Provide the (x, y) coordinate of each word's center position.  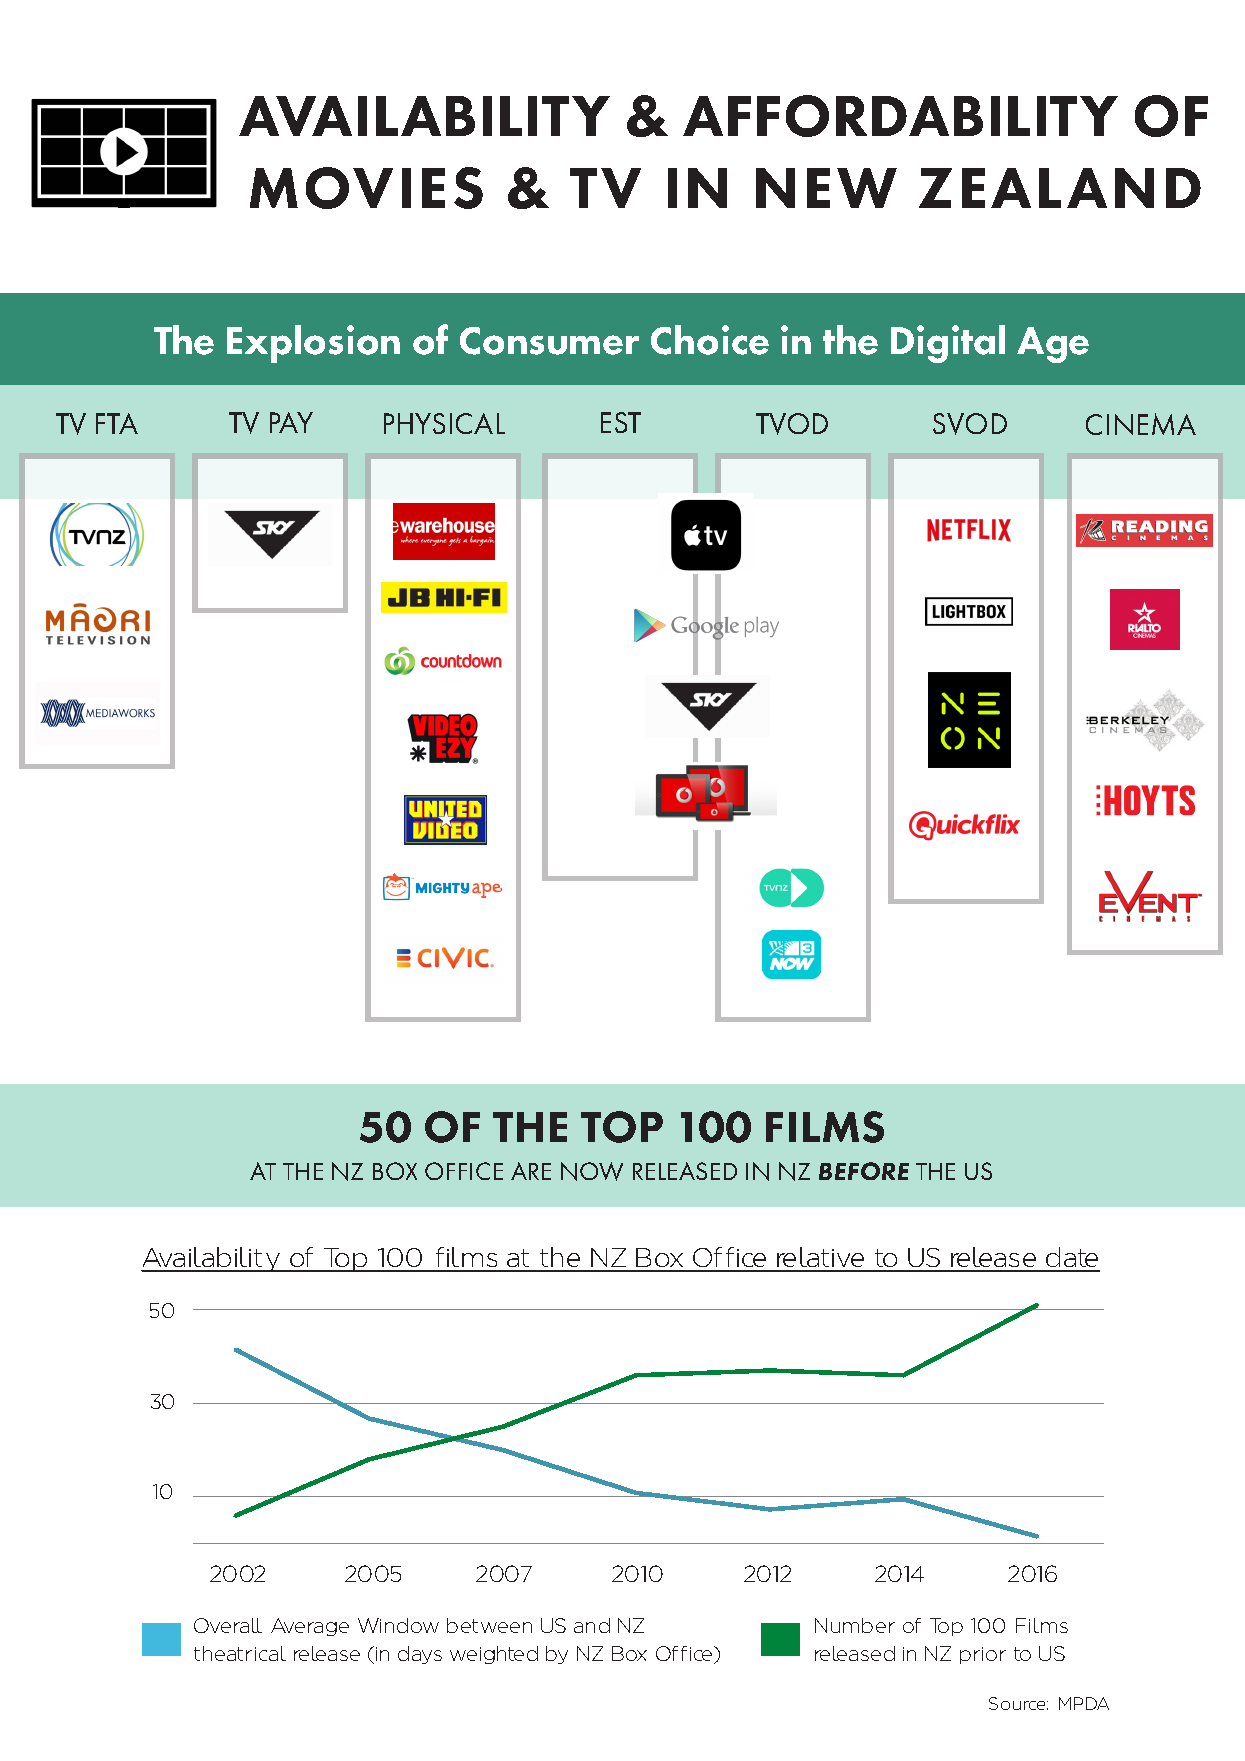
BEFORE (864, 1171)
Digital (948, 344)
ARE (531, 1171)
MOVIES (366, 188)
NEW (826, 188)
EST (621, 422)
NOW (592, 1171)
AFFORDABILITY (900, 116)
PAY (291, 422)
